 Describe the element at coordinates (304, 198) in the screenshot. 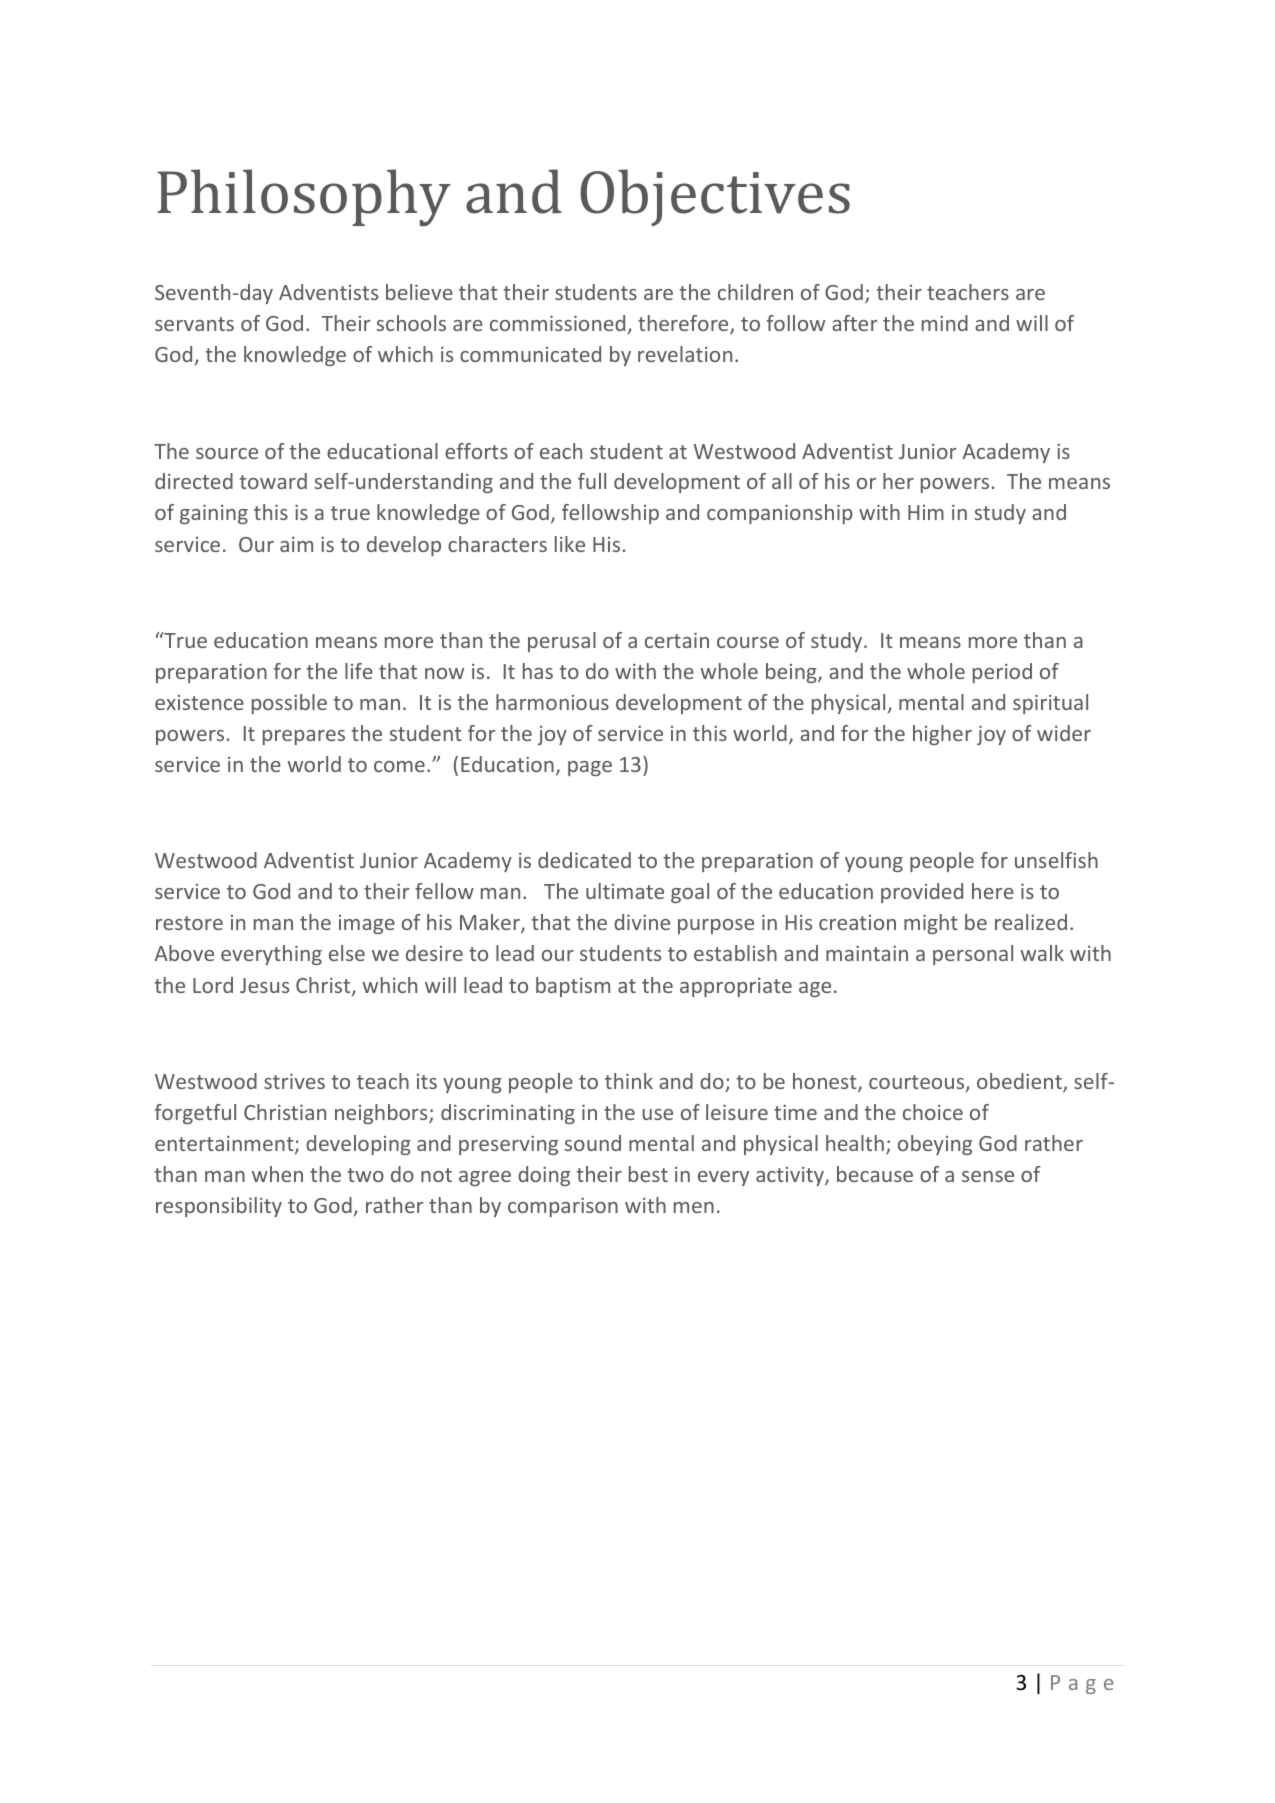

I see `Philosophy` at that location.
